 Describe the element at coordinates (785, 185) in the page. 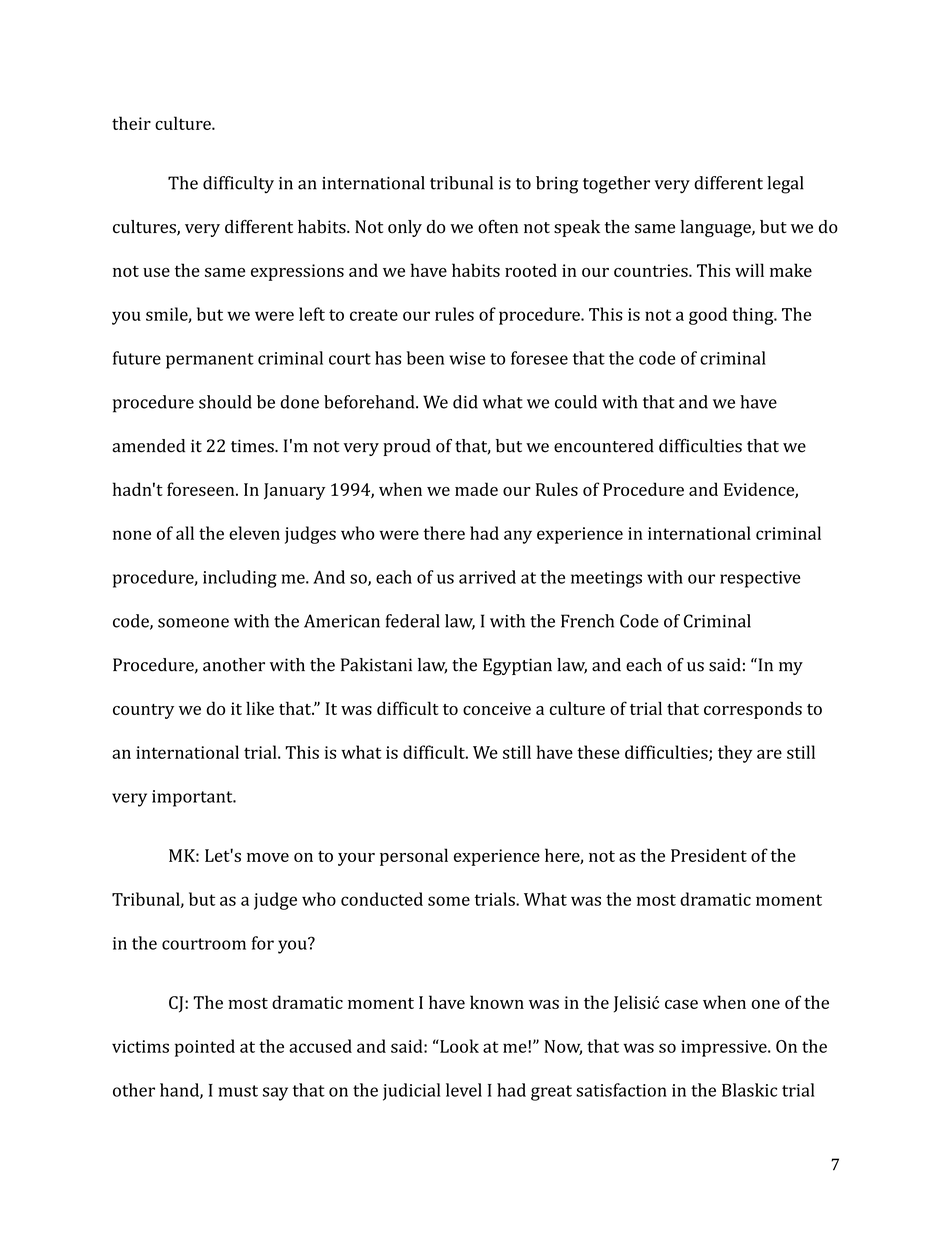

I see `legal` at that location.
